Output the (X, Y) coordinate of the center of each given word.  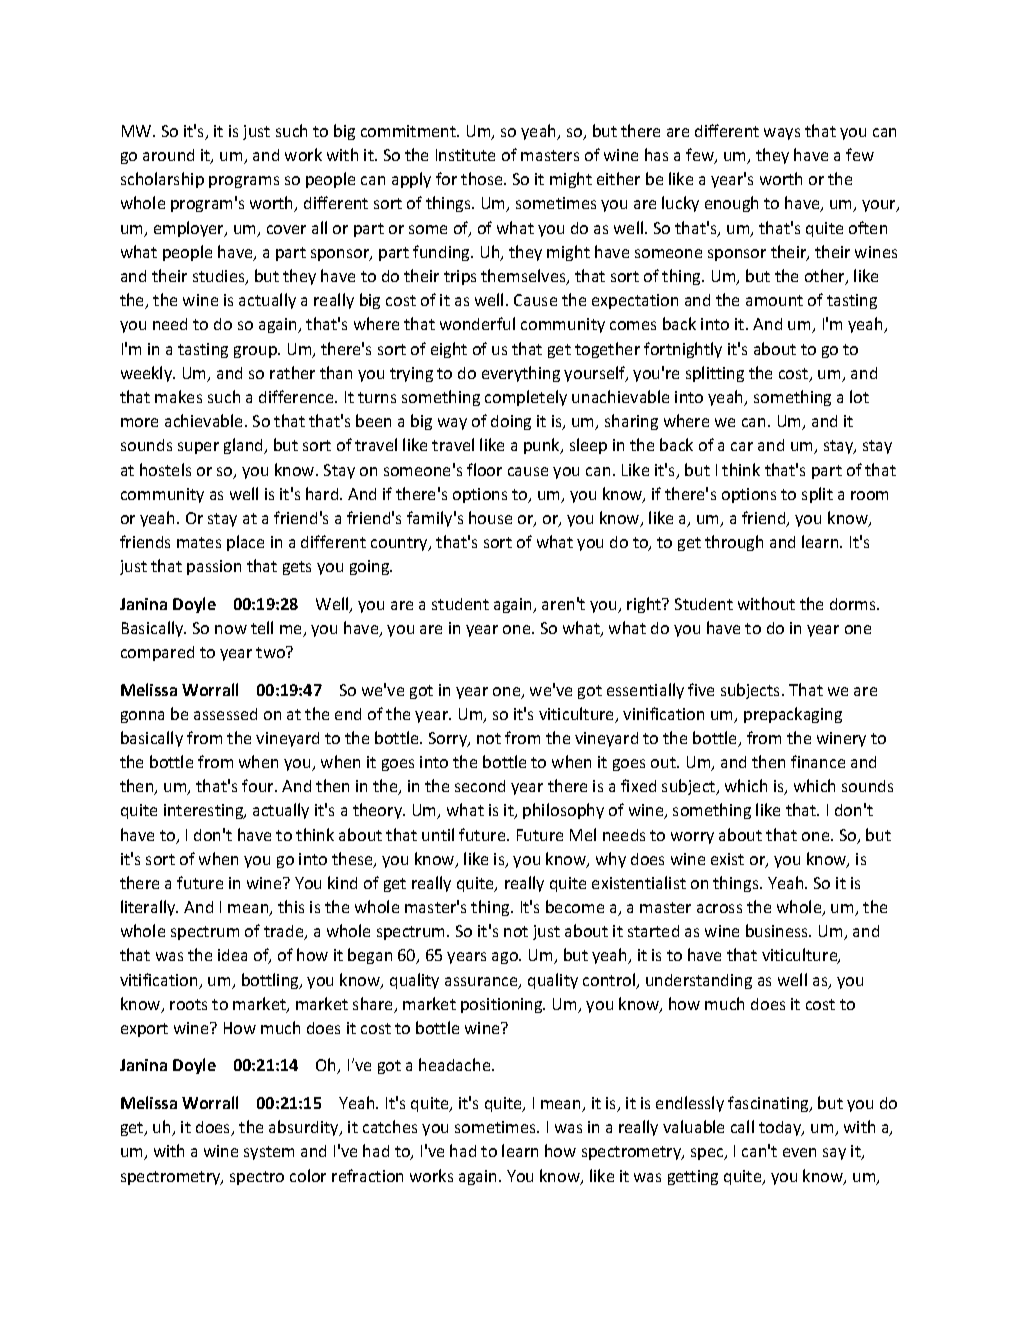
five (701, 689)
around (168, 155)
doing (511, 422)
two (271, 652)
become (575, 906)
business (778, 930)
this (291, 906)
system (269, 1153)
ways (782, 134)
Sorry (449, 739)
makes (178, 396)
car (742, 446)
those (483, 178)
